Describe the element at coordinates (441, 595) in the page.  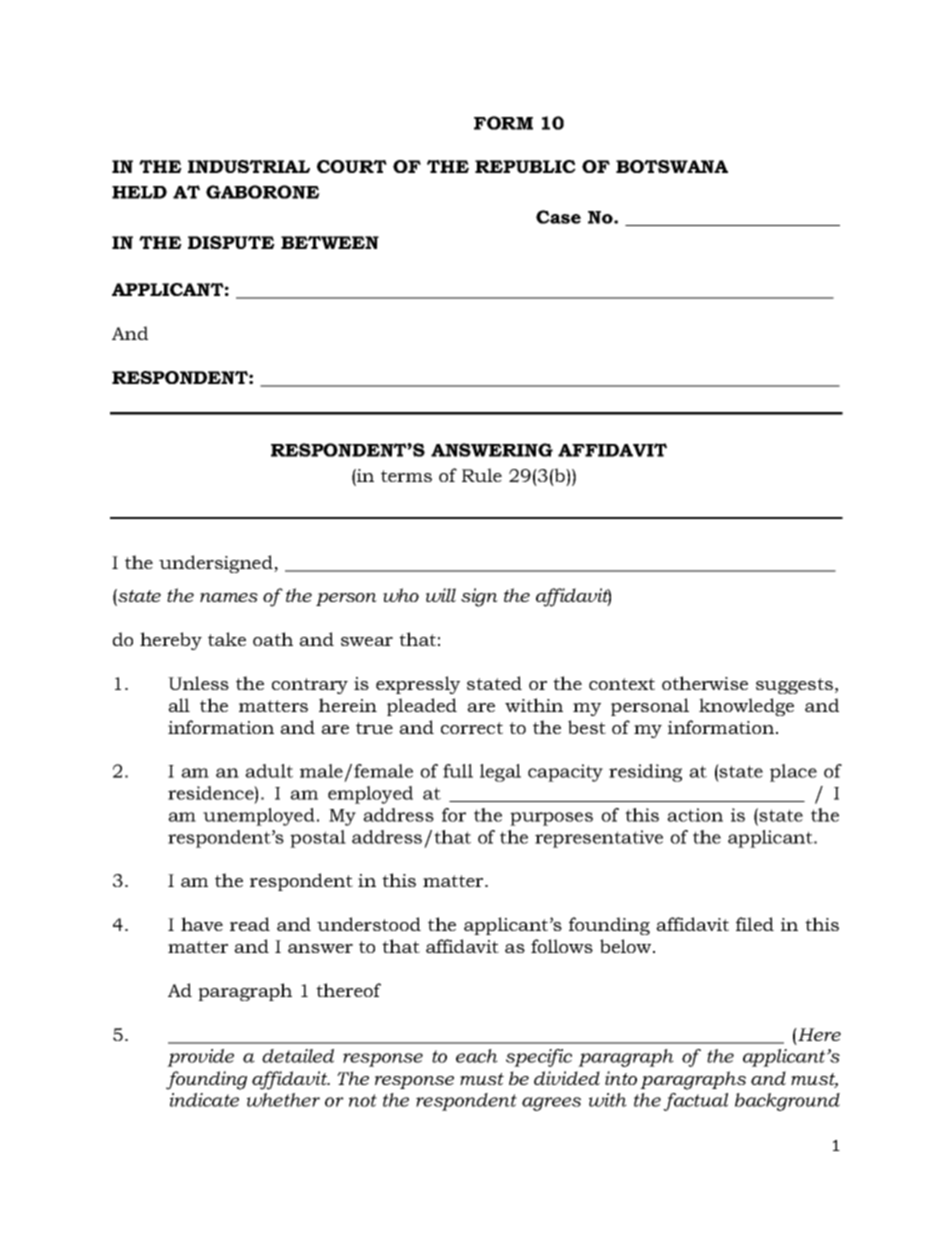
I see `will` at that location.
